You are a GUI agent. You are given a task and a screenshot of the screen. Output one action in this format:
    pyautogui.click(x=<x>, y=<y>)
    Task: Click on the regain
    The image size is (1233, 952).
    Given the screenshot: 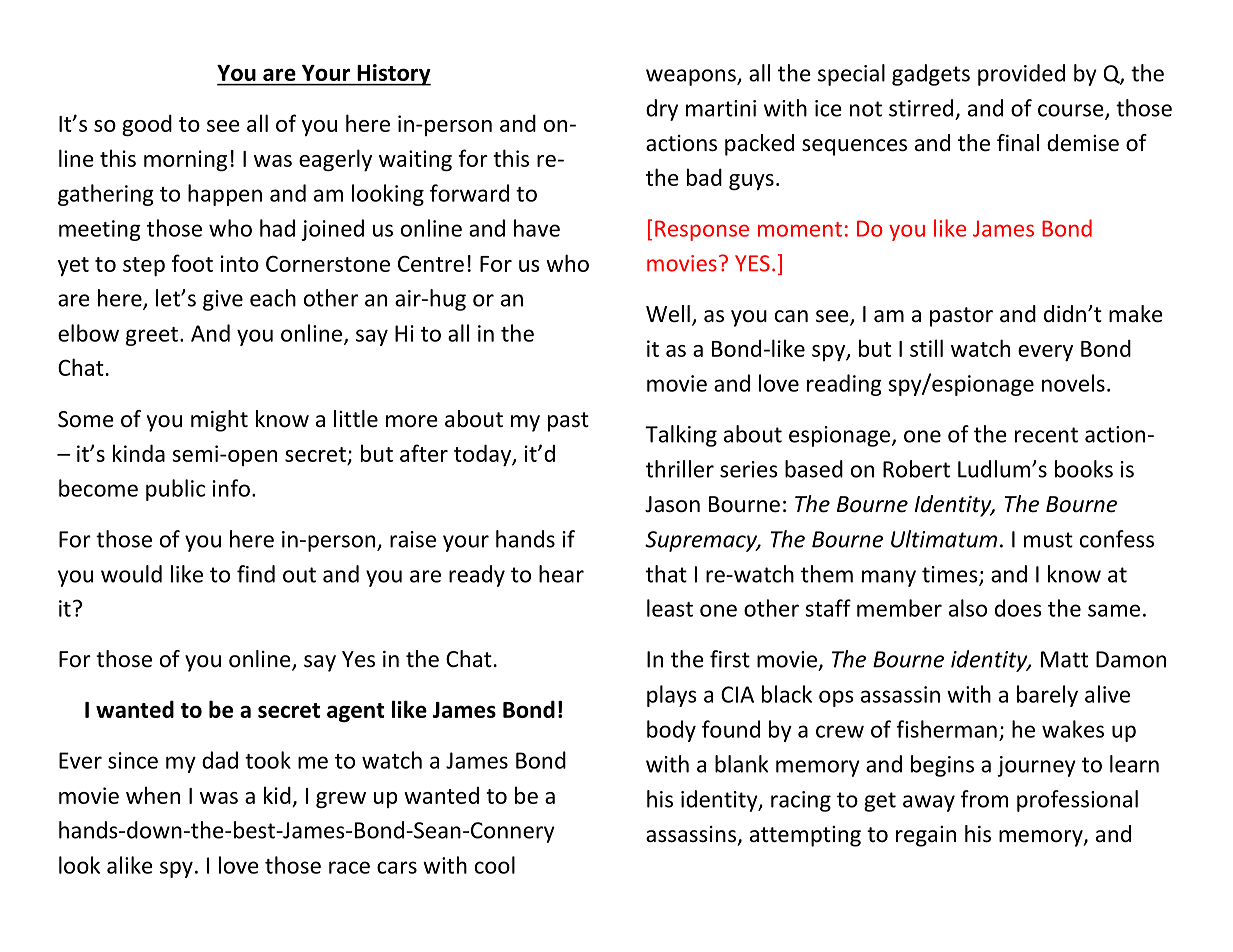 What is the action you would take?
    pyautogui.click(x=926, y=836)
